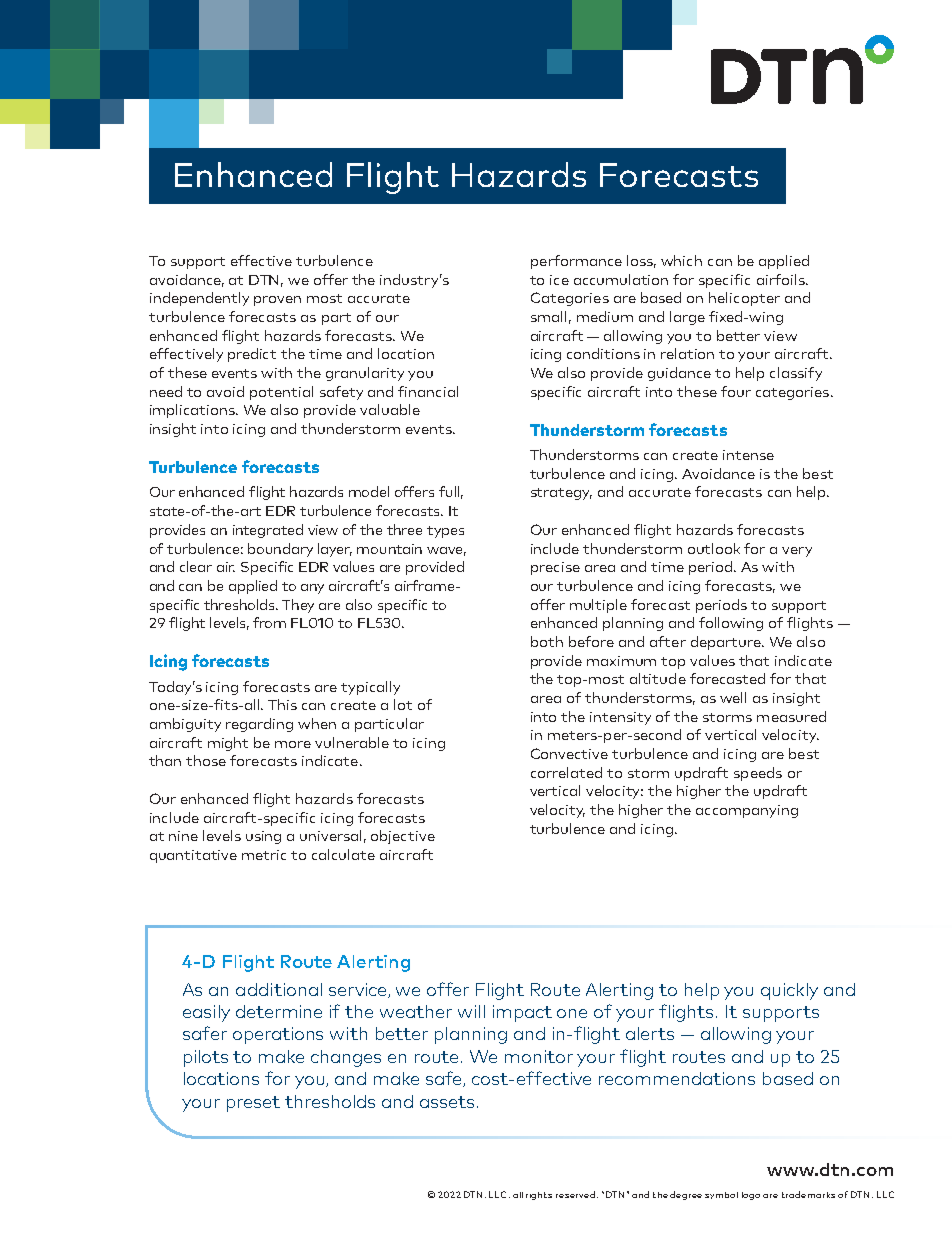 The height and width of the screenshot is (1233, 952). Describe the element at coordinates (548, 316) in the screenshot. I see `small` at that location.
